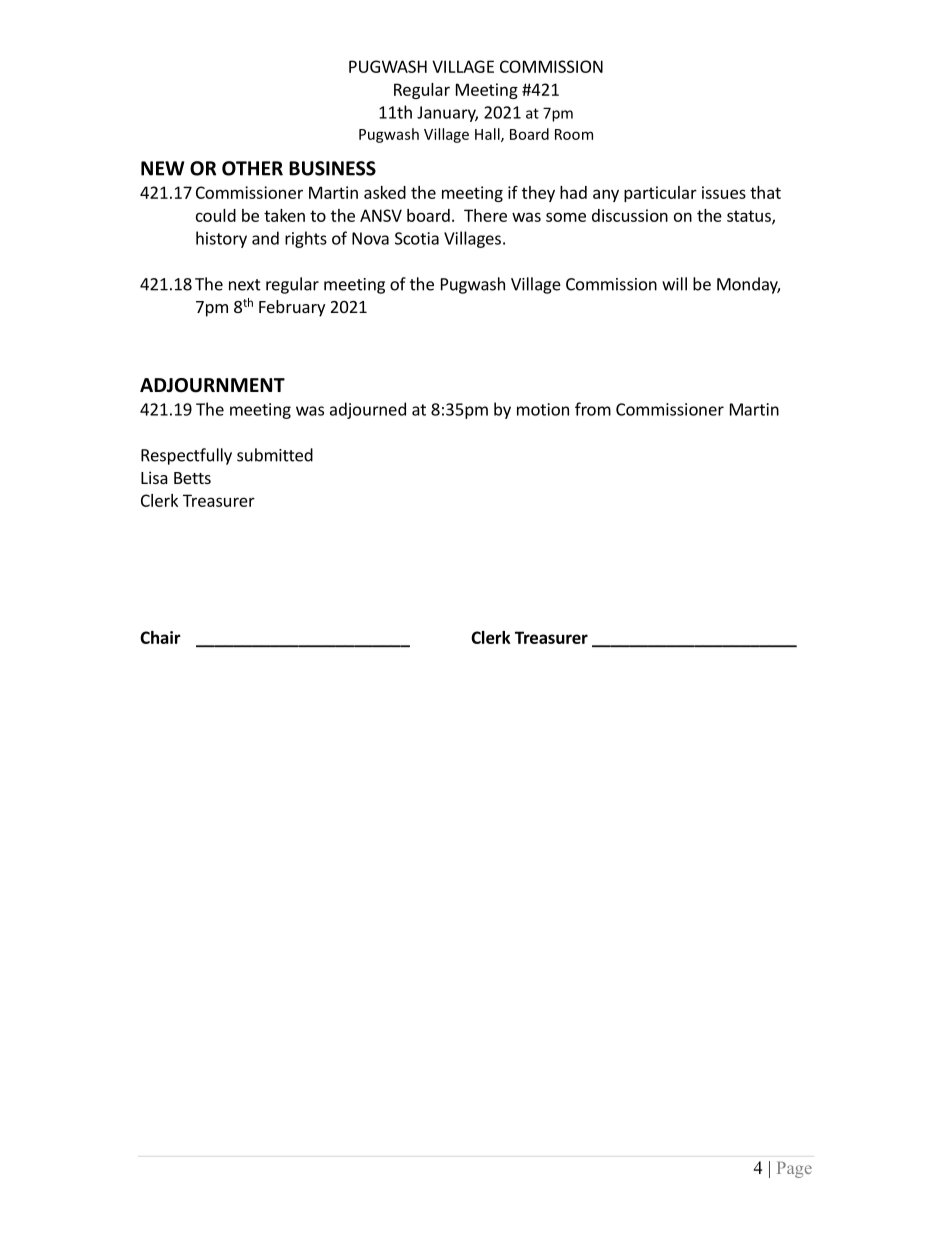 This screenshot has width=952, height=1233. What do you see at coordinates (154, 477) in the screenshot?
I see `Lisa` at bounding box center [154, 477].
